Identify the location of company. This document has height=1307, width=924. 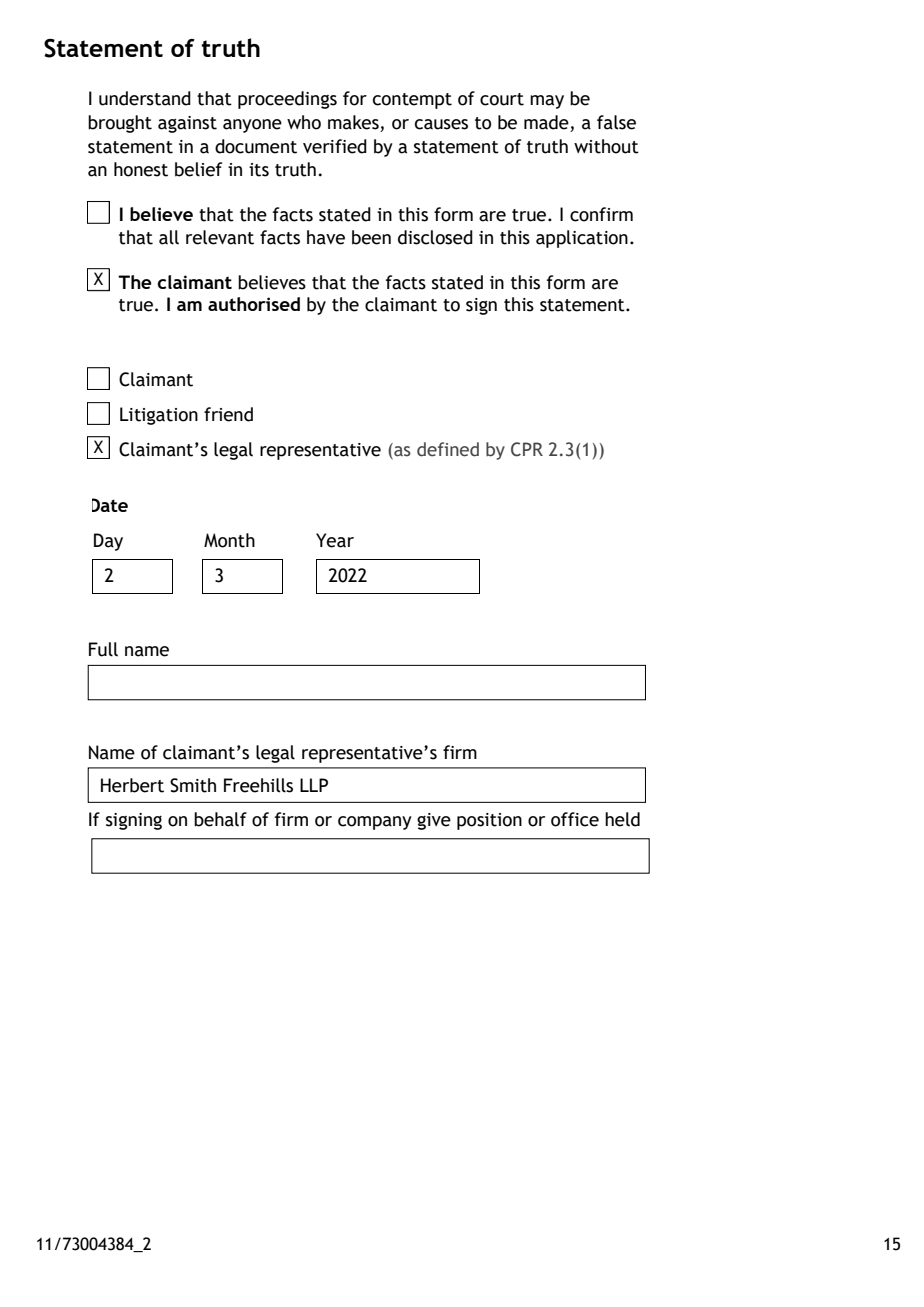
(375, 823).
